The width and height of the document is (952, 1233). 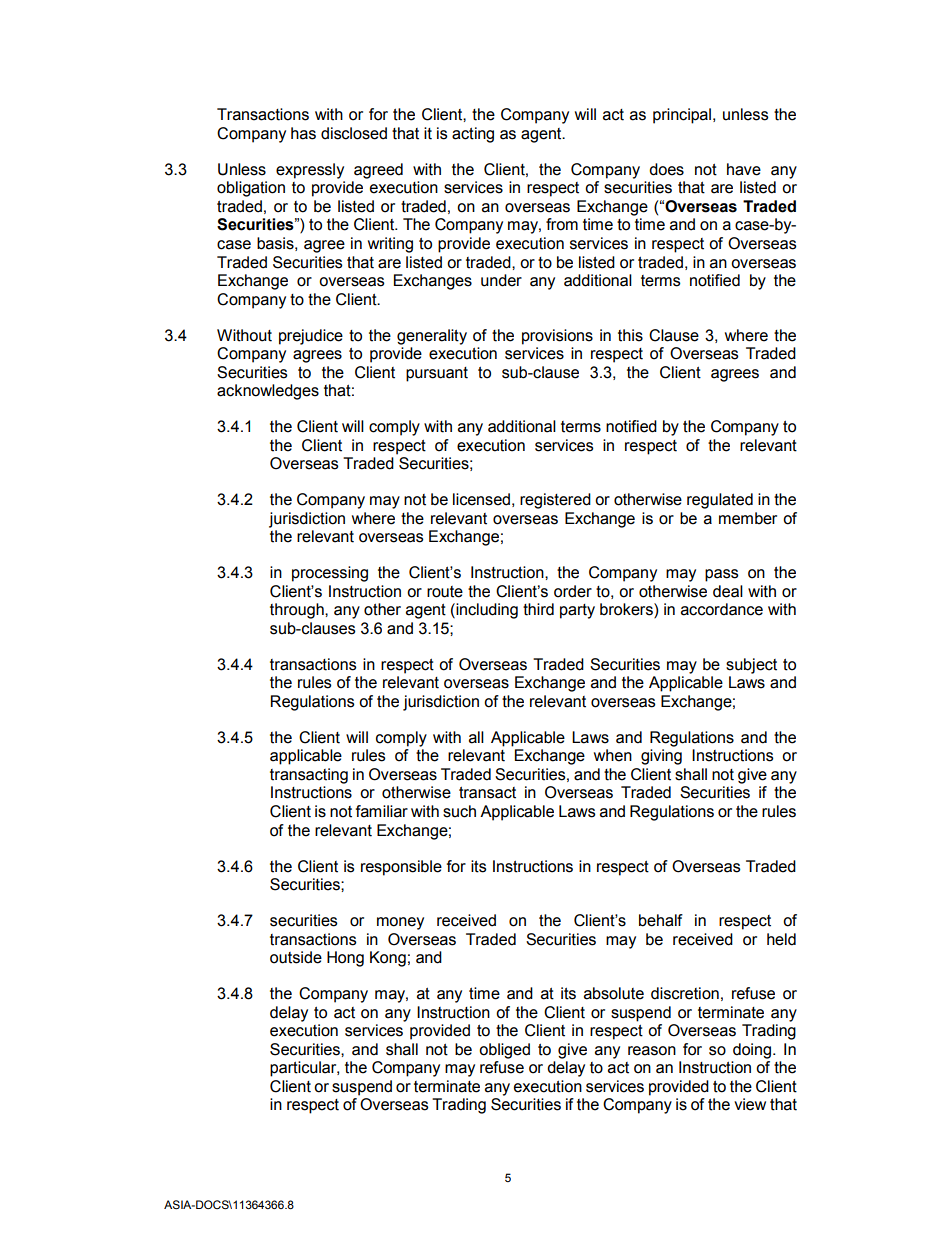 I want to click on outside, so click(x=296, y=957).
